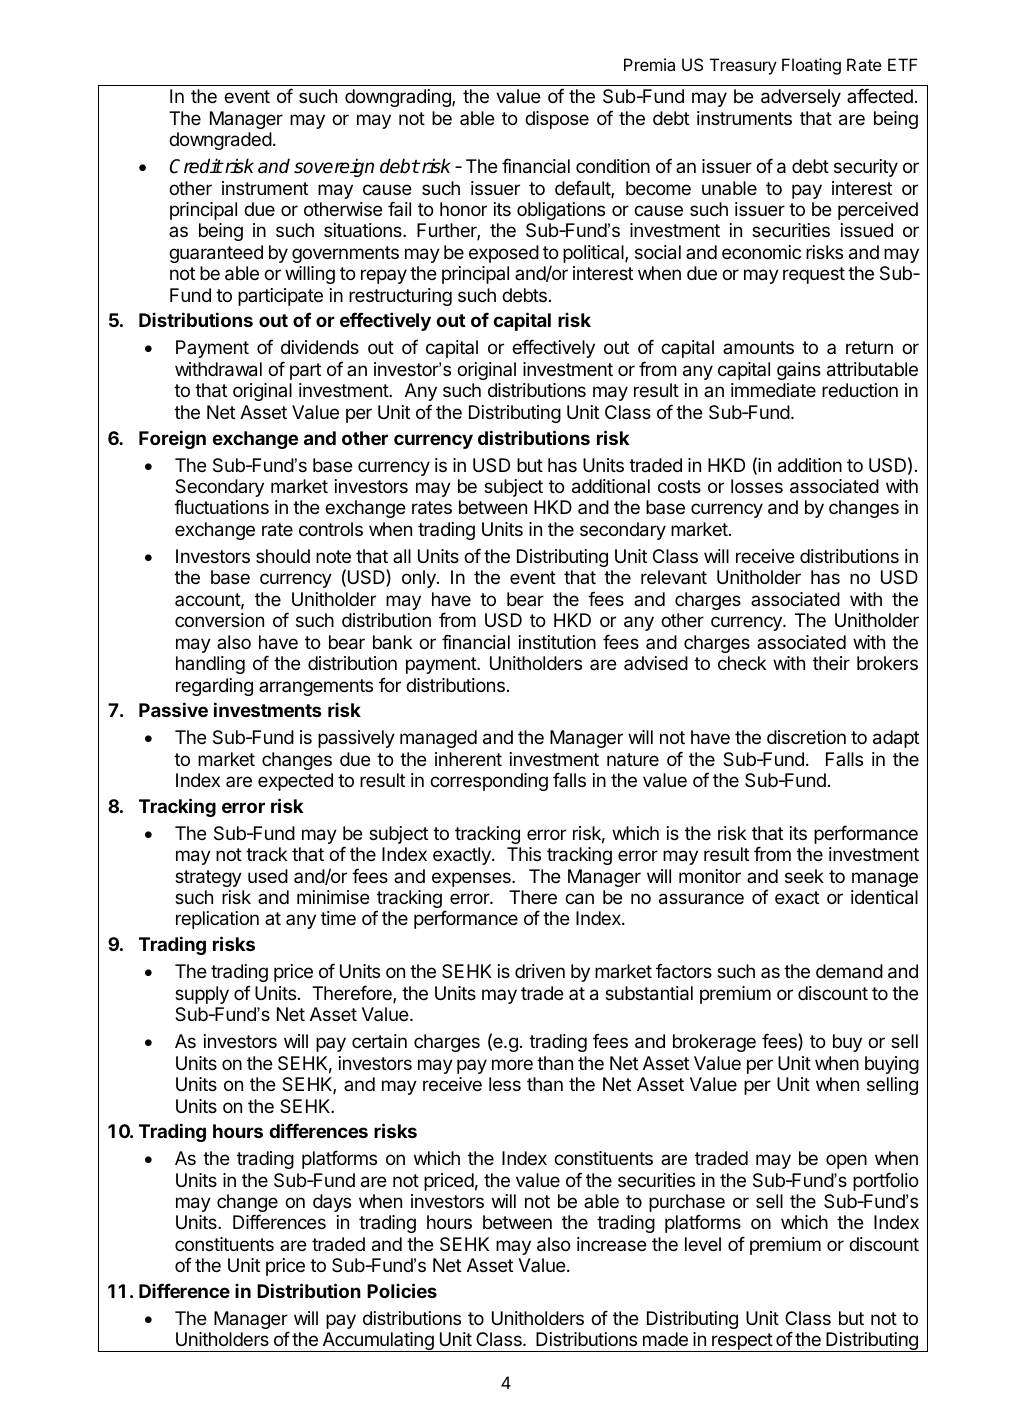 This screenshot has width=1010, height=1428. Describe the element at coordinates (220, 141) in the screenshot. I see `downgraded` at that location.
